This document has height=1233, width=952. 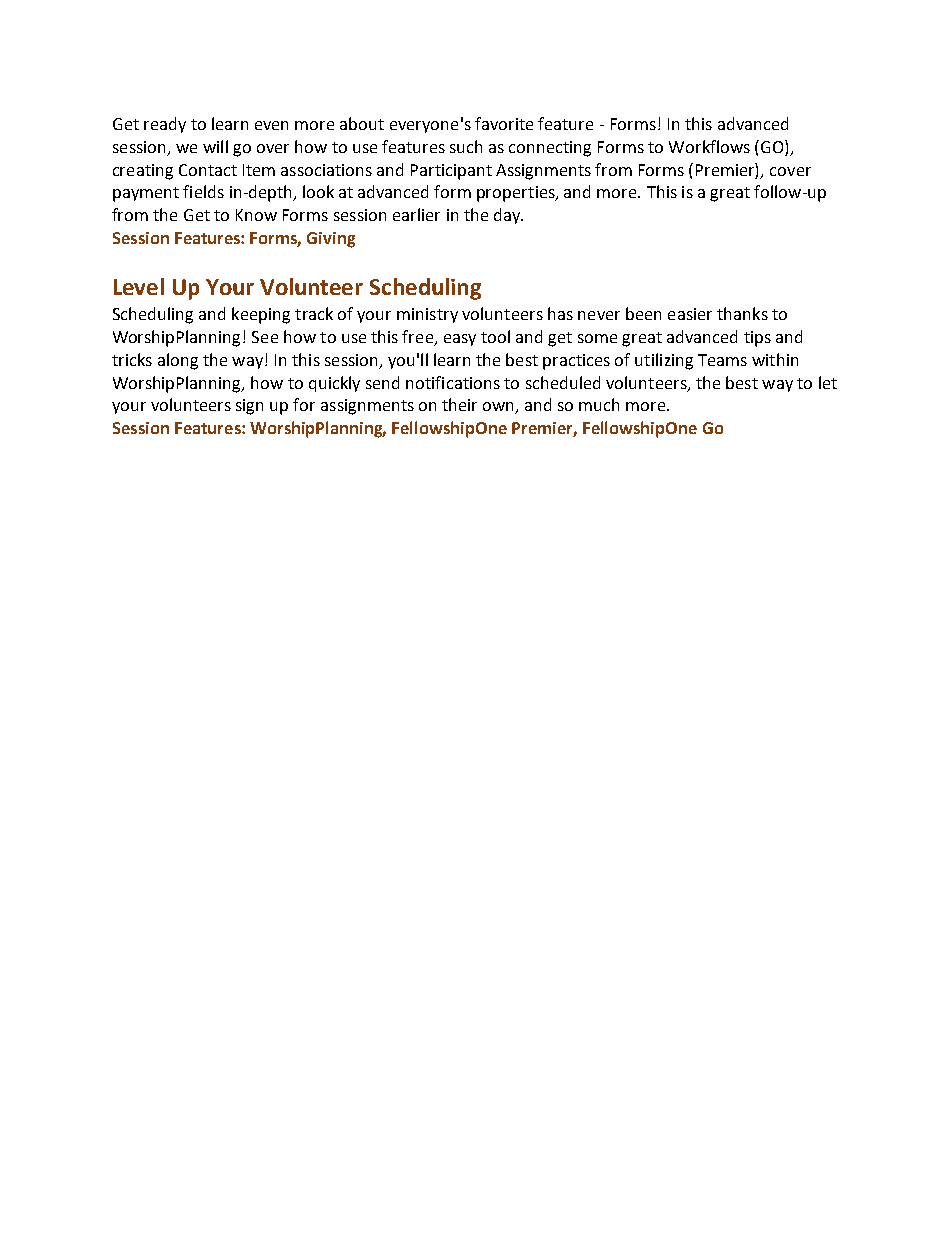 What do you see at coordinates (331, 240) in the document?
I see `Giving` at bounding box center [331, 240].
